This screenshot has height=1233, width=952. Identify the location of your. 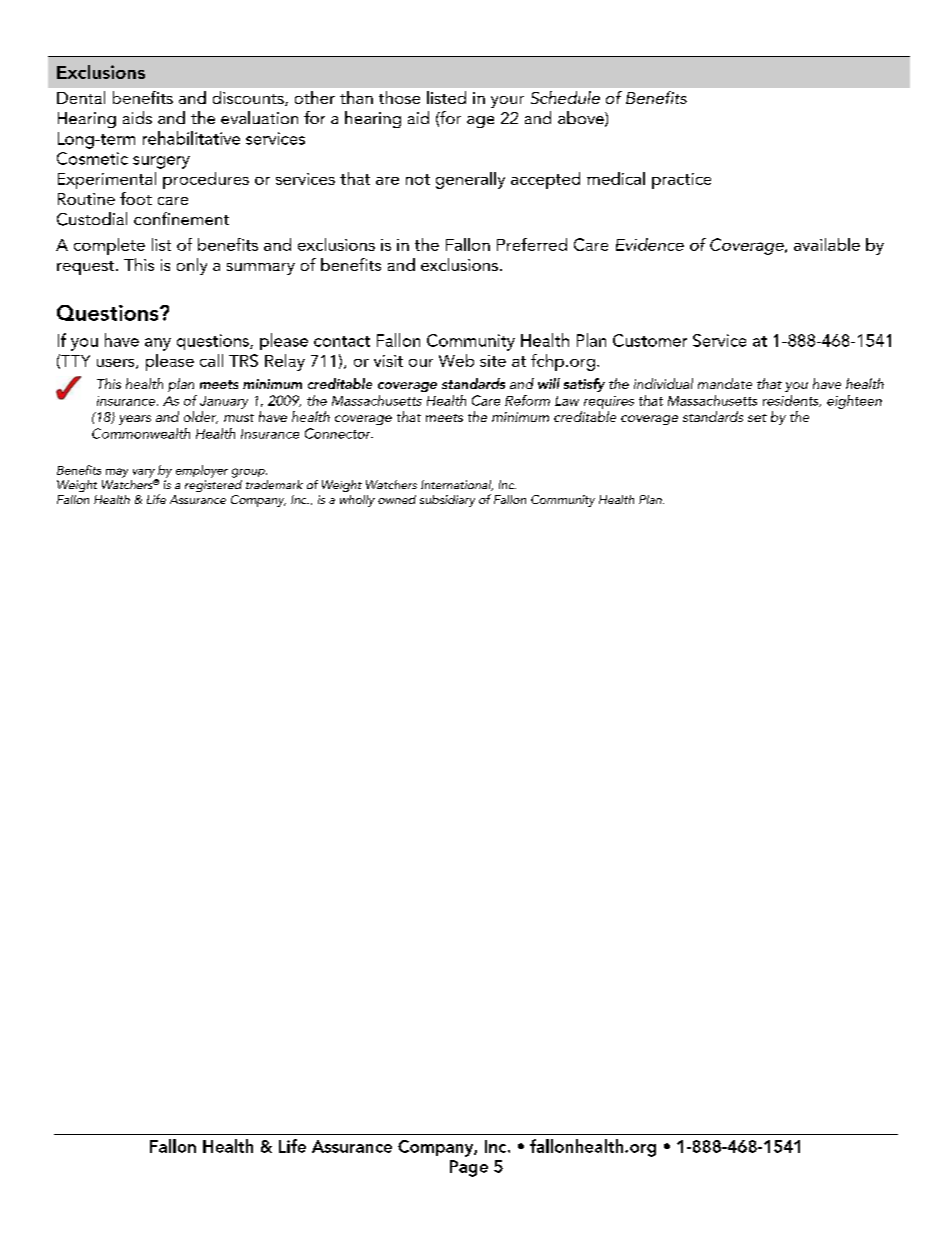
(507, 102).
